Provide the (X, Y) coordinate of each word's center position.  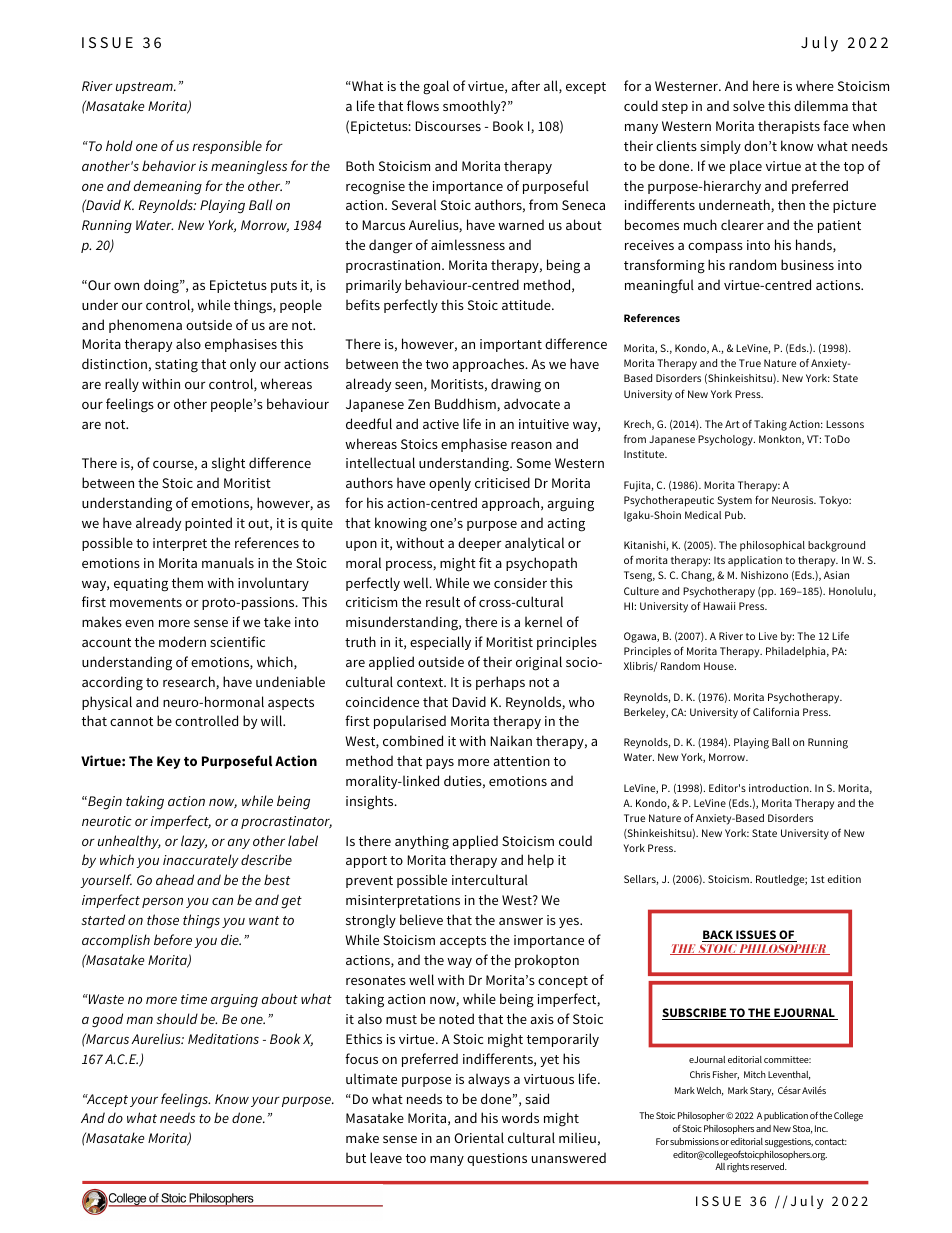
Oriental (479, 1137)
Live (768, 636)
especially (440, 643)
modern (182, 641)
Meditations (223, 1038)
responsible (227, 147)
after (526, 85)
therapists (789, 127)
